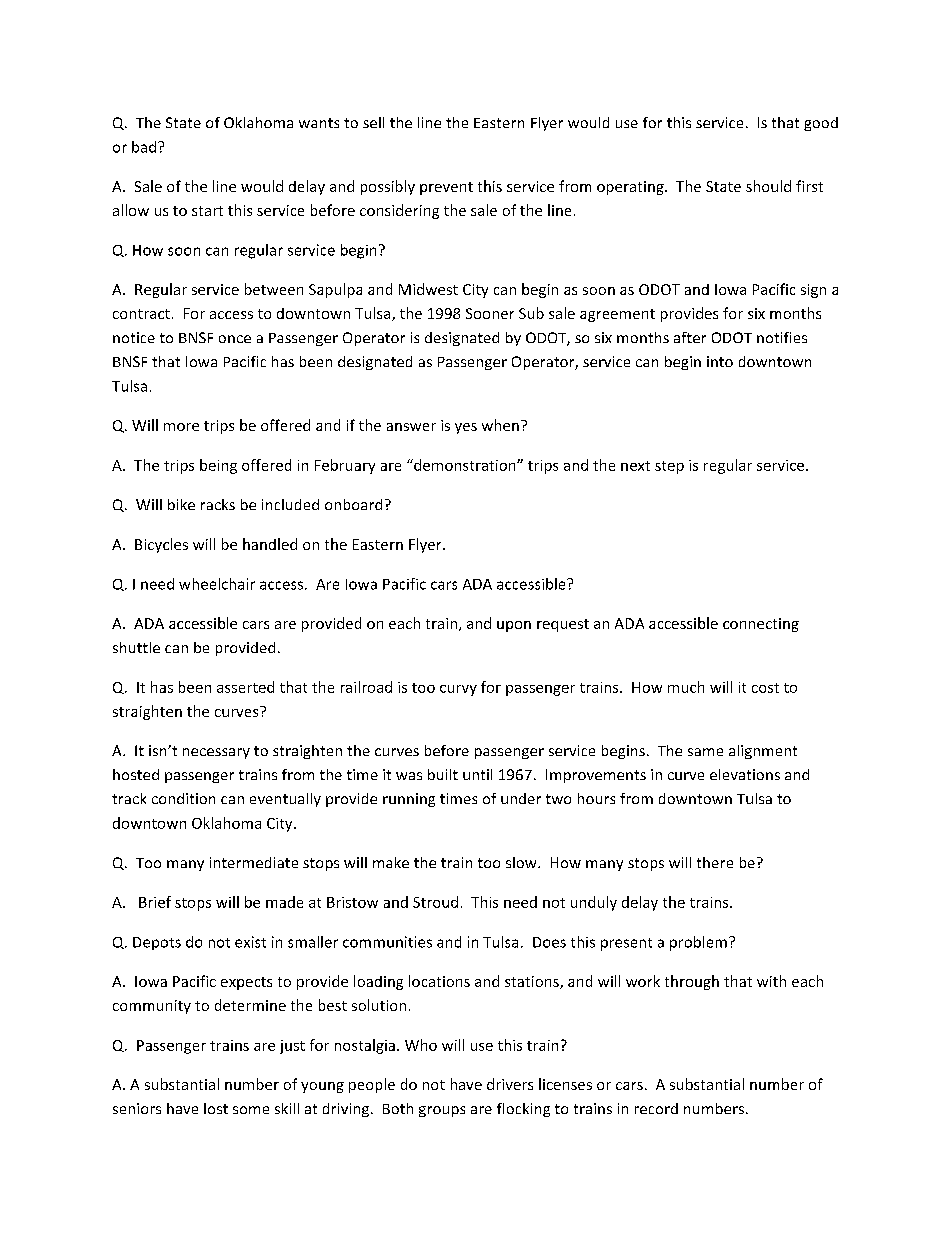 The height and width of the screenshot is (1233, 952). I want to click on lost, so click(216, 1108).
